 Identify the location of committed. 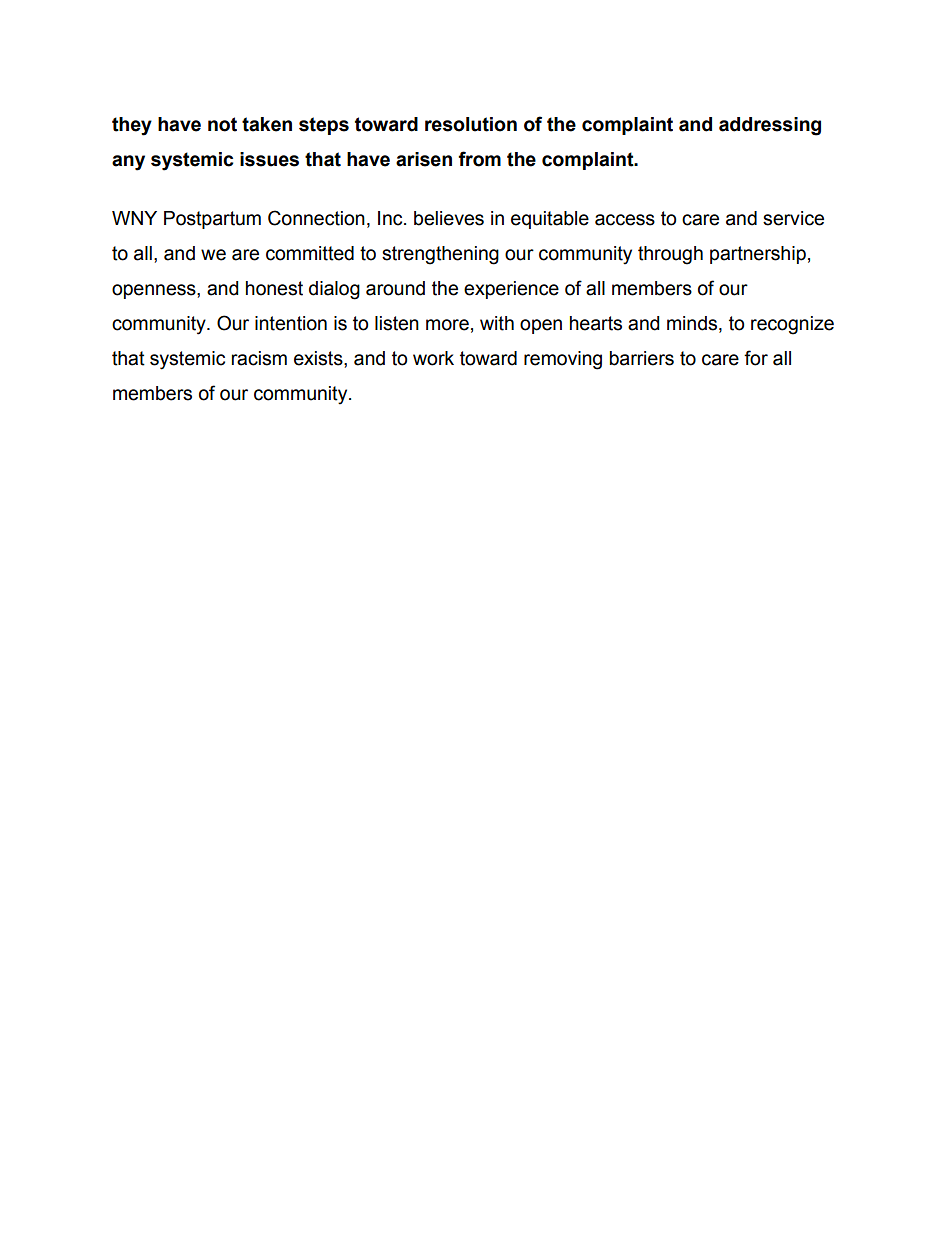
(310, 253).
